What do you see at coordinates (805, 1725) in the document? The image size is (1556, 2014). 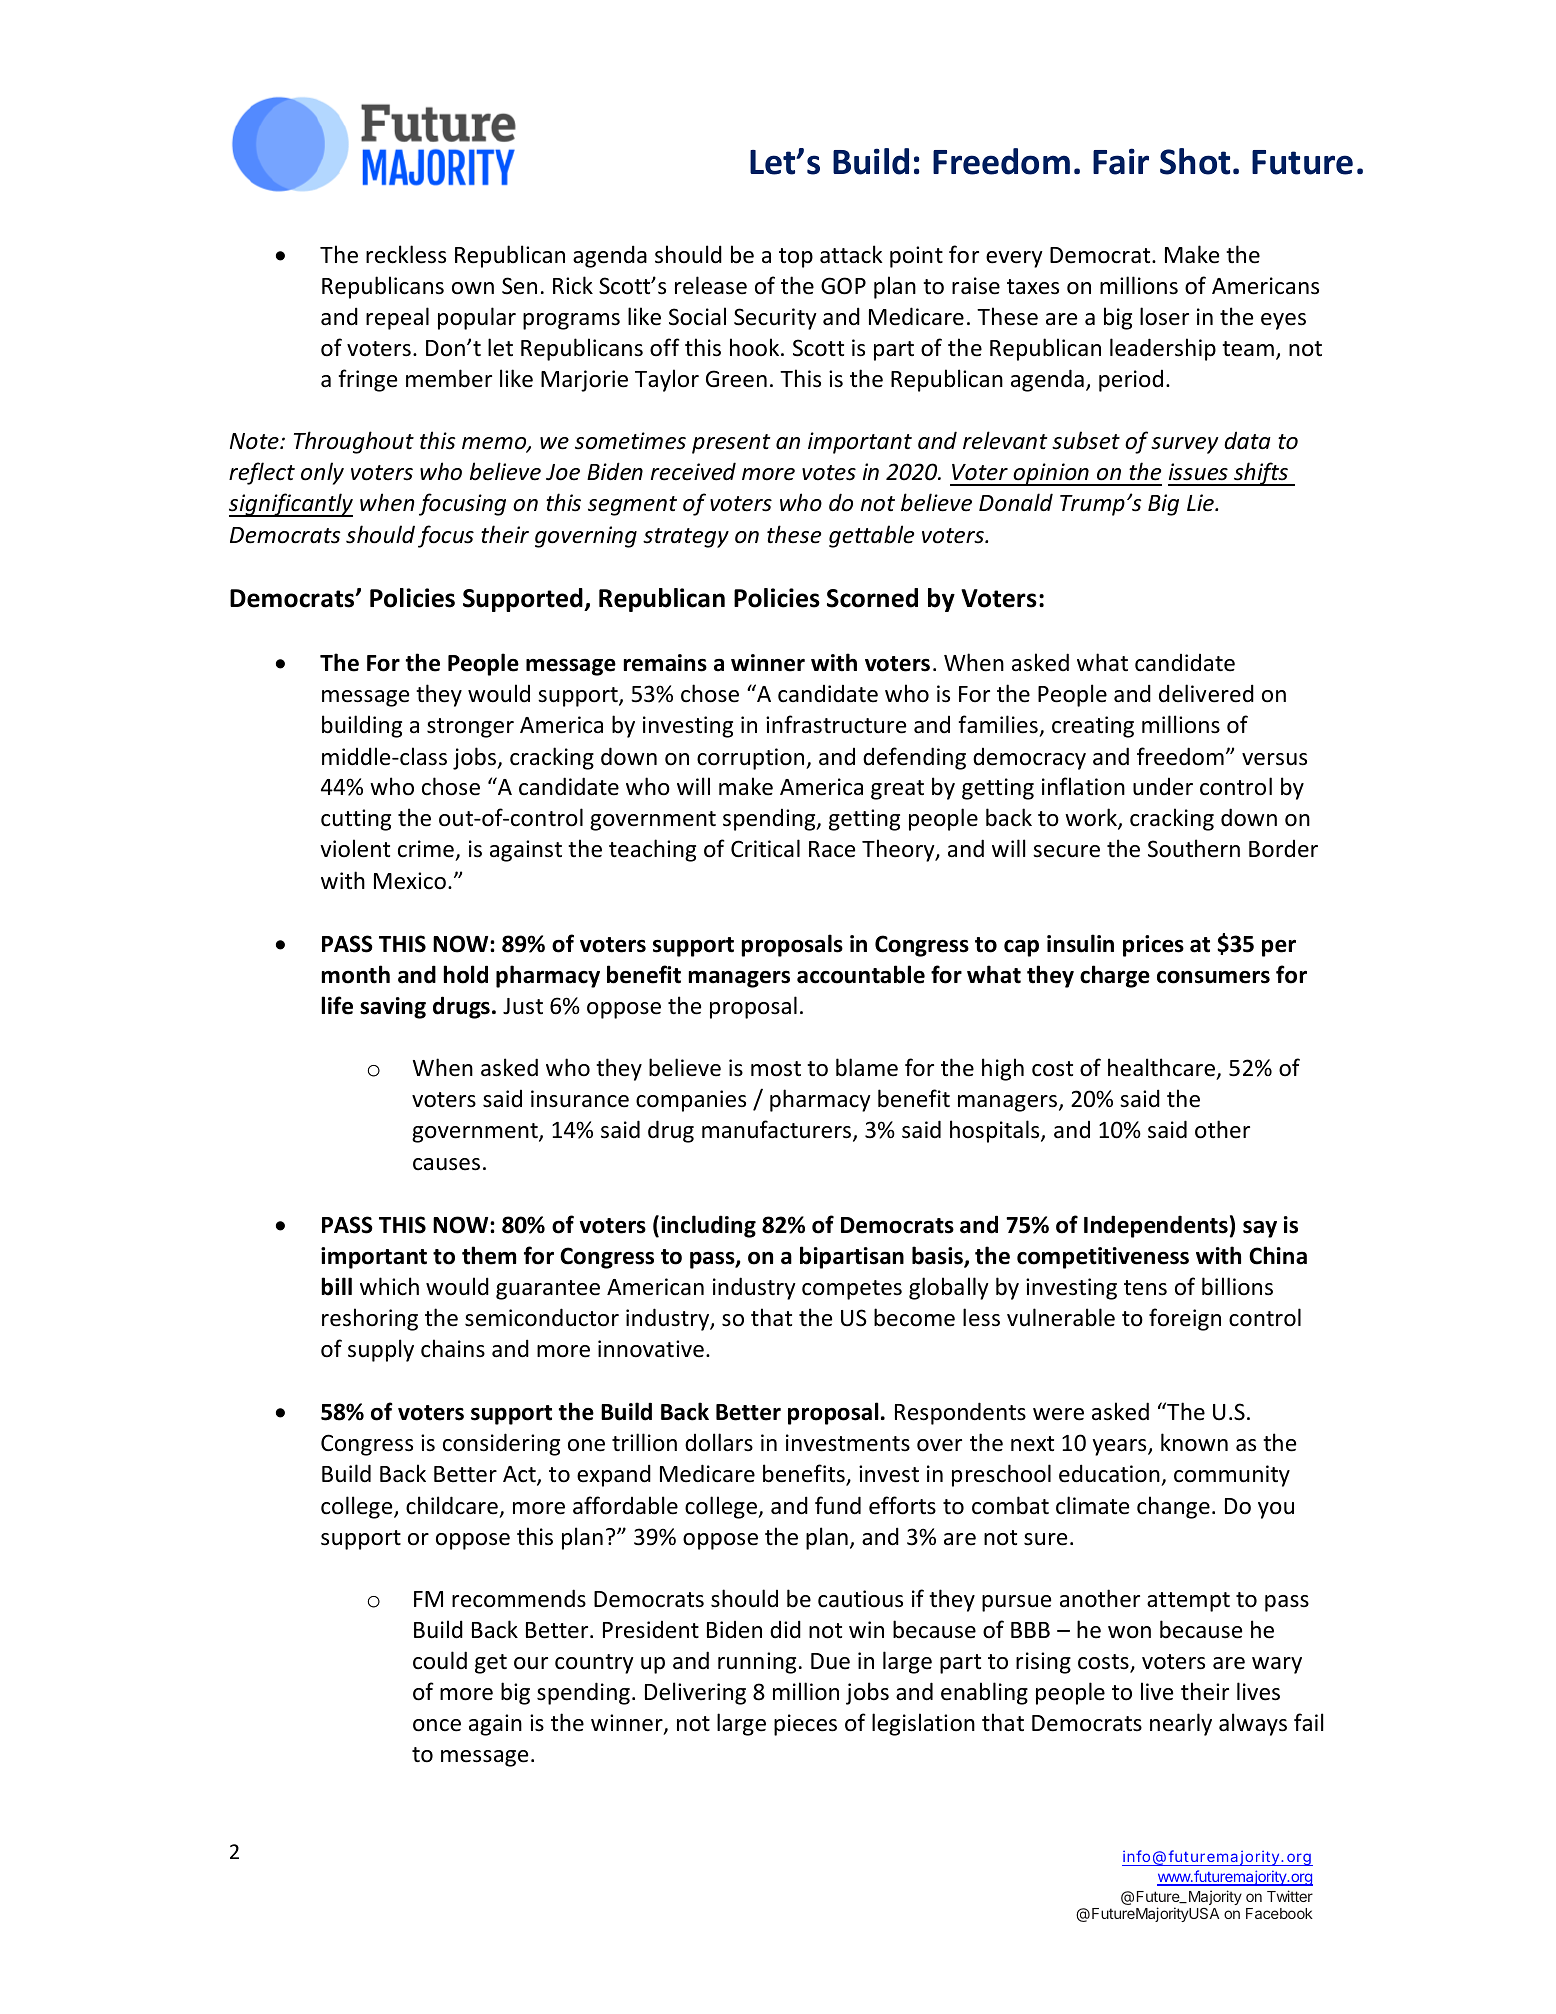 I see `pieces` at bounding box center [805, 1725].
